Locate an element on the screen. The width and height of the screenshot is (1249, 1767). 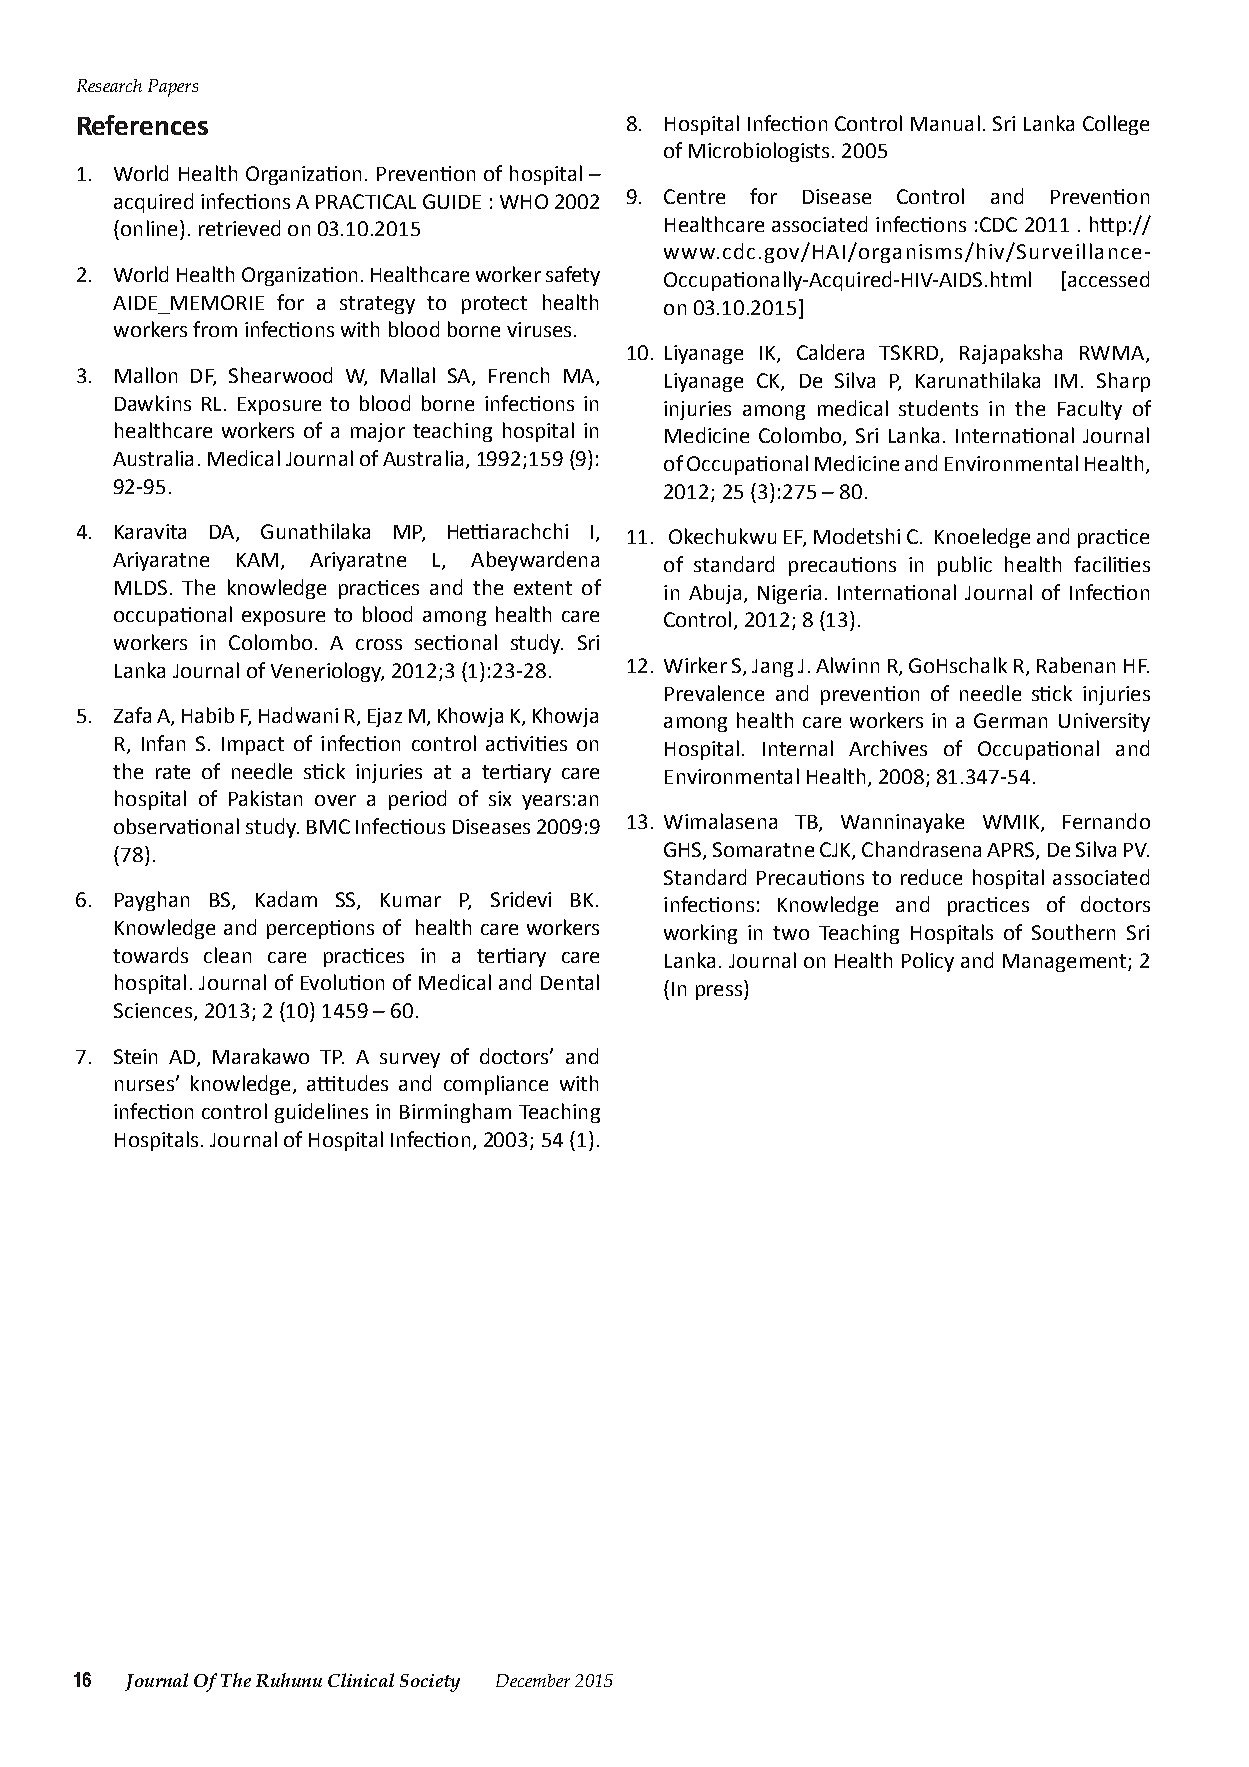
APRS is located at coordinates (1012, 851).
